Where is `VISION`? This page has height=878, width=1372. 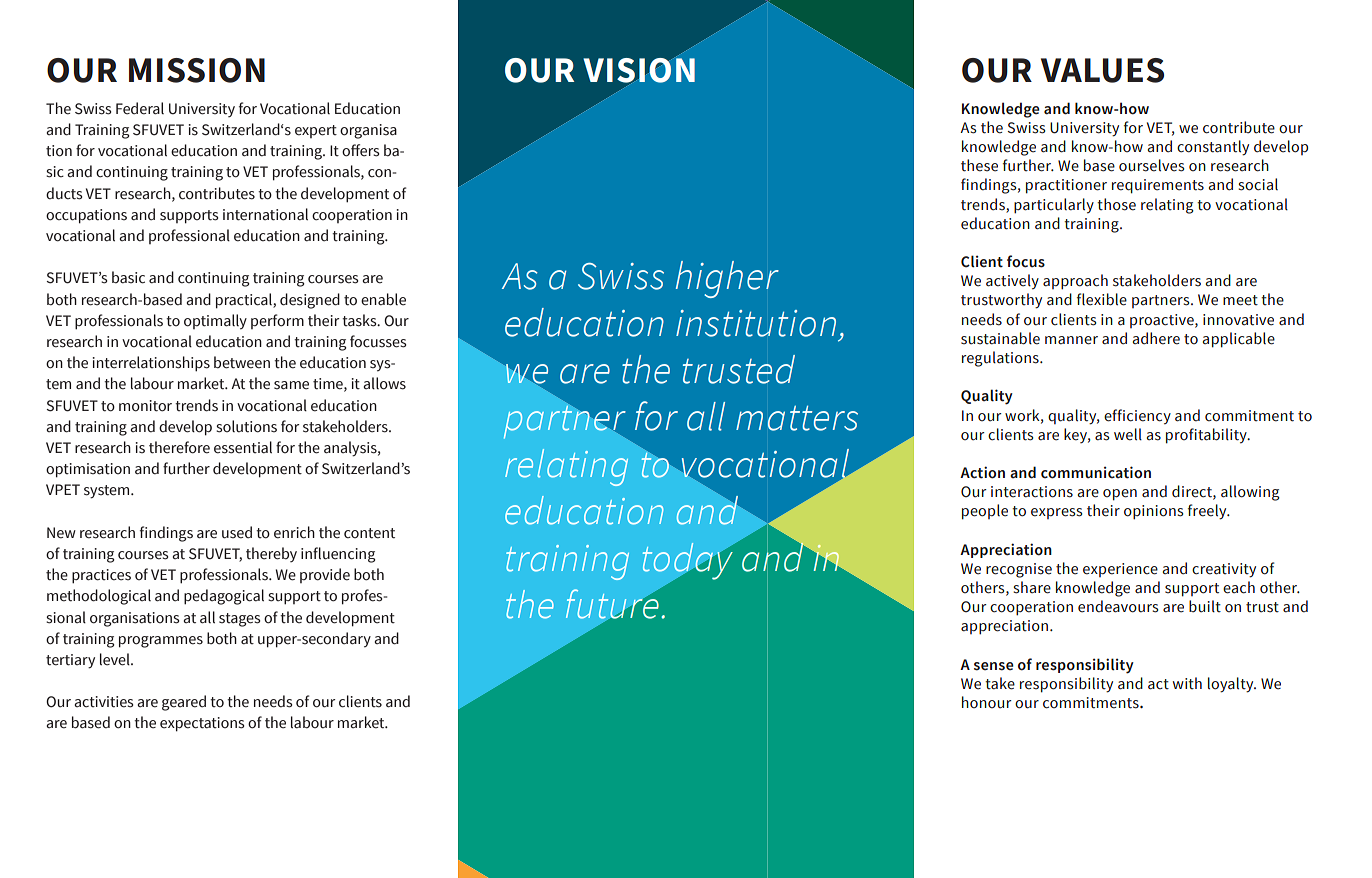
VISION is located at coordinates (639, 70).
